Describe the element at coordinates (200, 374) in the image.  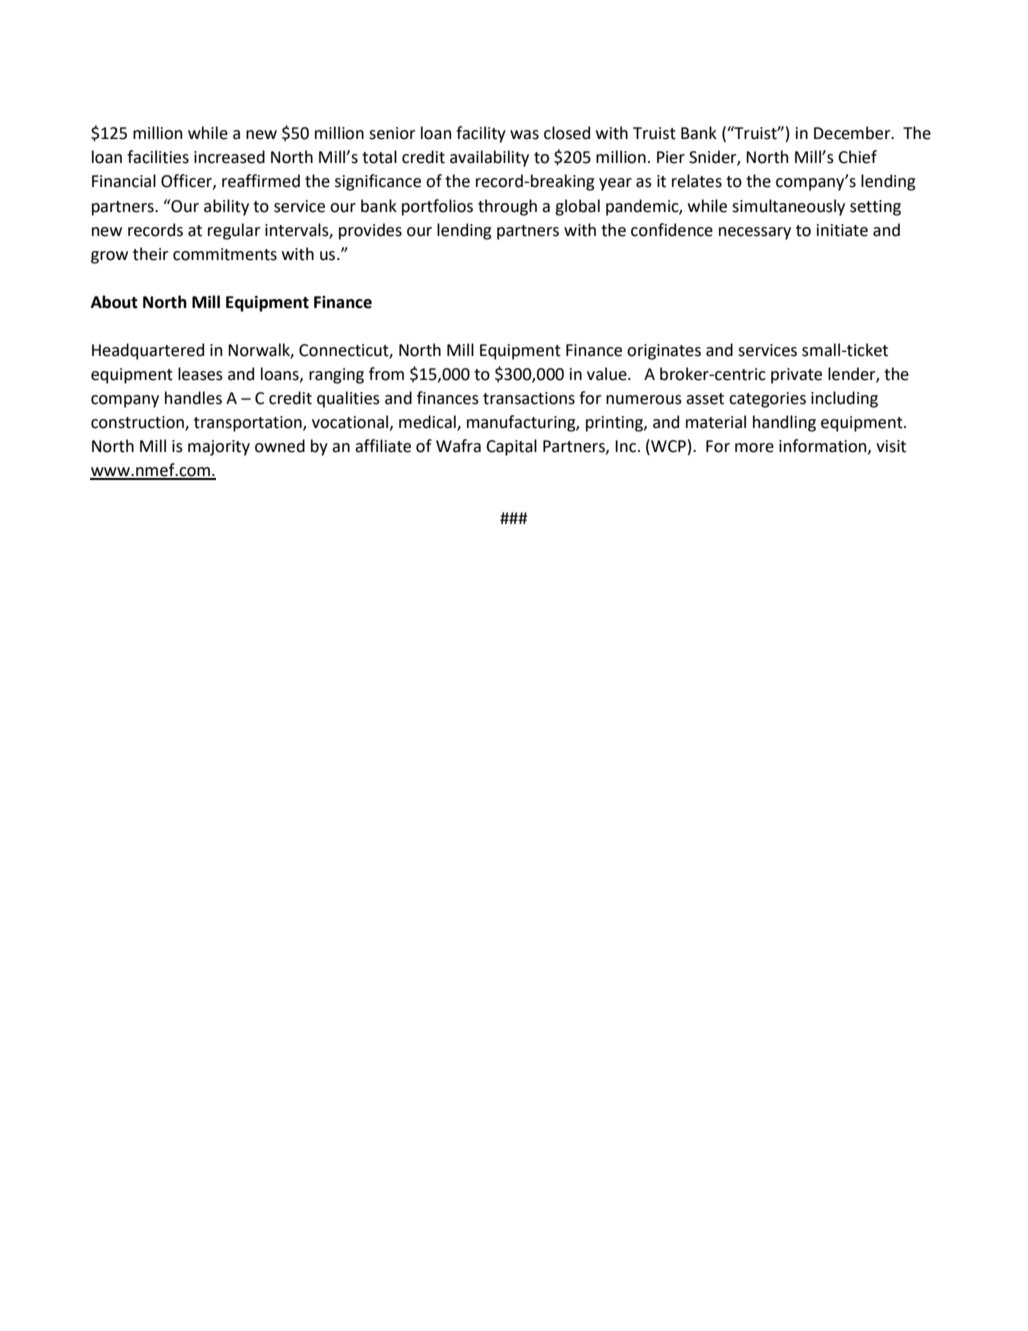
I see `leases` at that location.
